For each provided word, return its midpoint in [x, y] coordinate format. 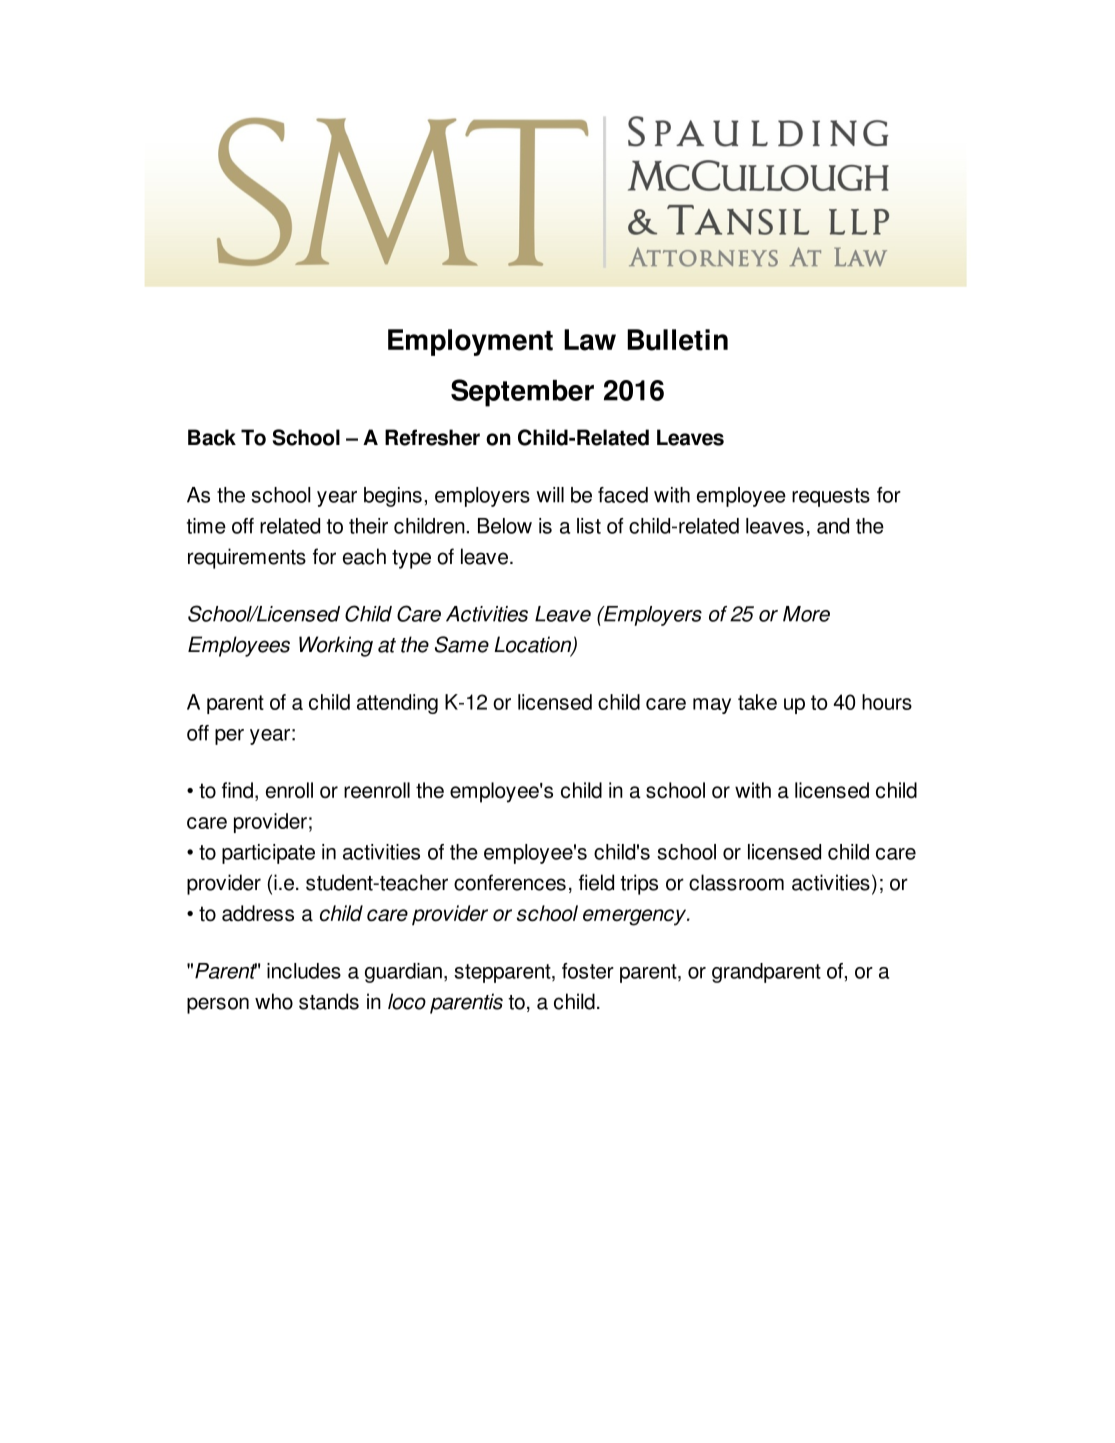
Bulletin [677, 340]
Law [590, 340]
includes [304, 971]
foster [588, 971]
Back [212, 437]
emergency [636, 917]
